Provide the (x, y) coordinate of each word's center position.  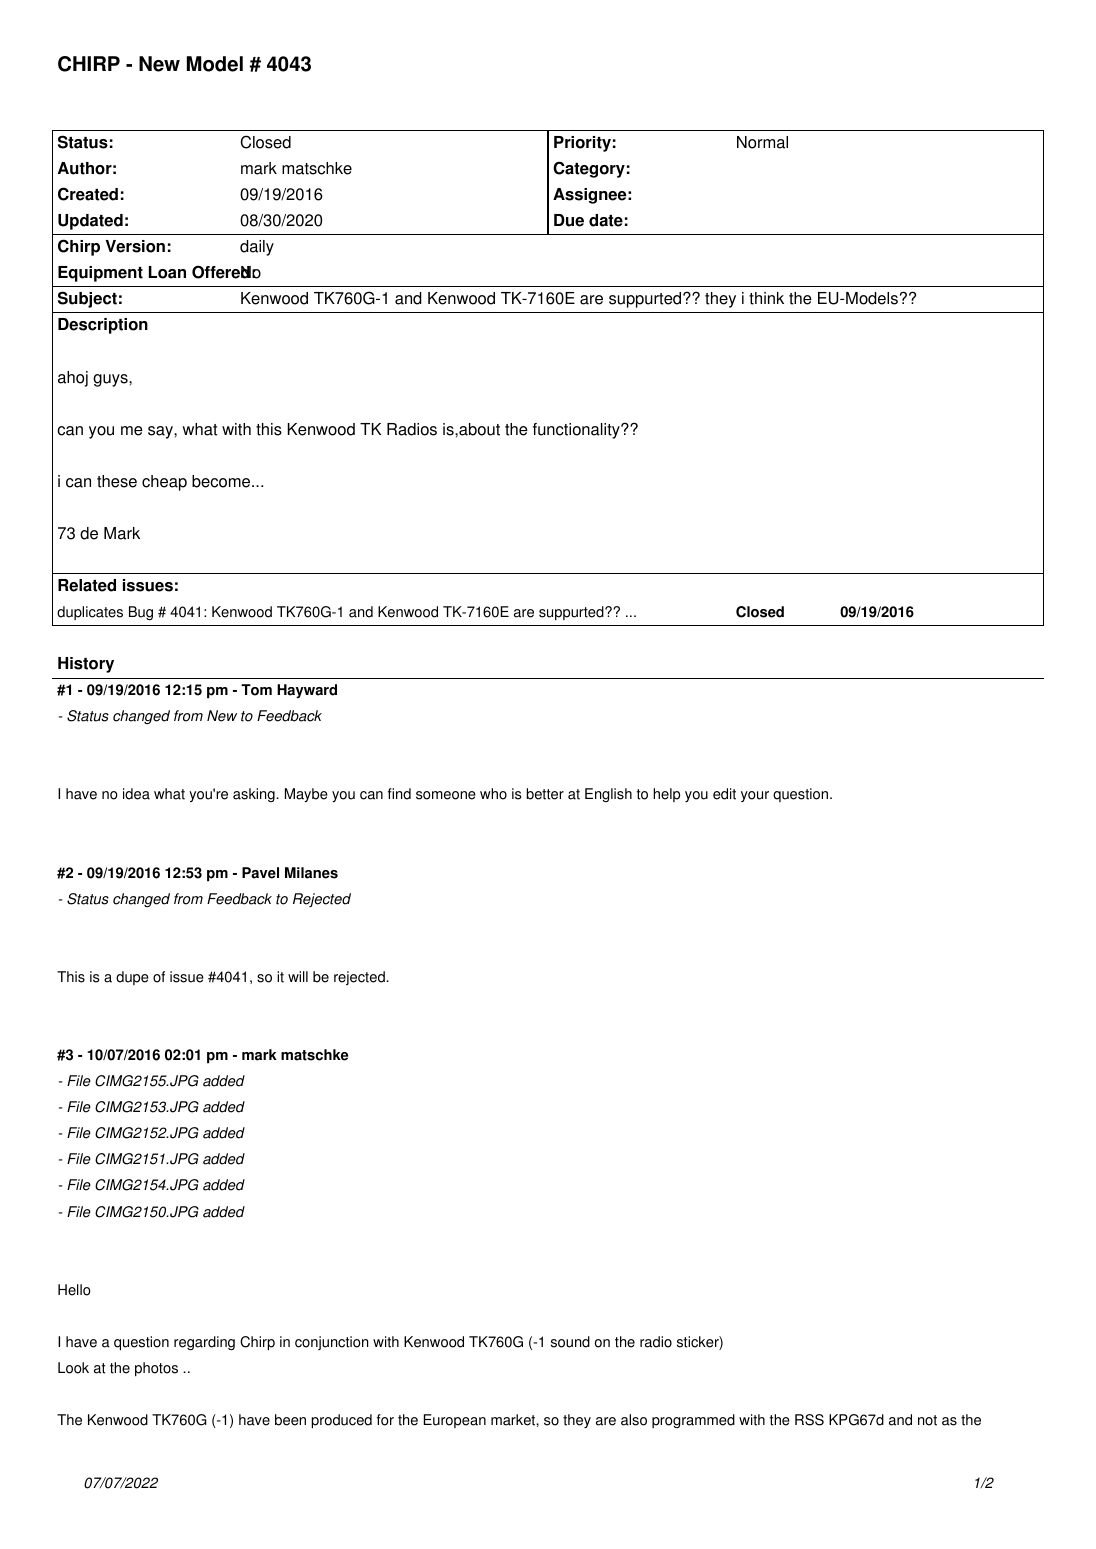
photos (156, 1369)
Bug (141, 613)
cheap (164, 483)
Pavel (260, 873)
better (545, 794)
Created (88, 194)
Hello (74, 1290)
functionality (577, 431)
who (493, 794)
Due (569, 220)
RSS (809, 1420)
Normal (762, 142)
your (755, 796)
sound (570, 1342)
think (766, 298)
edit (724, 794)
